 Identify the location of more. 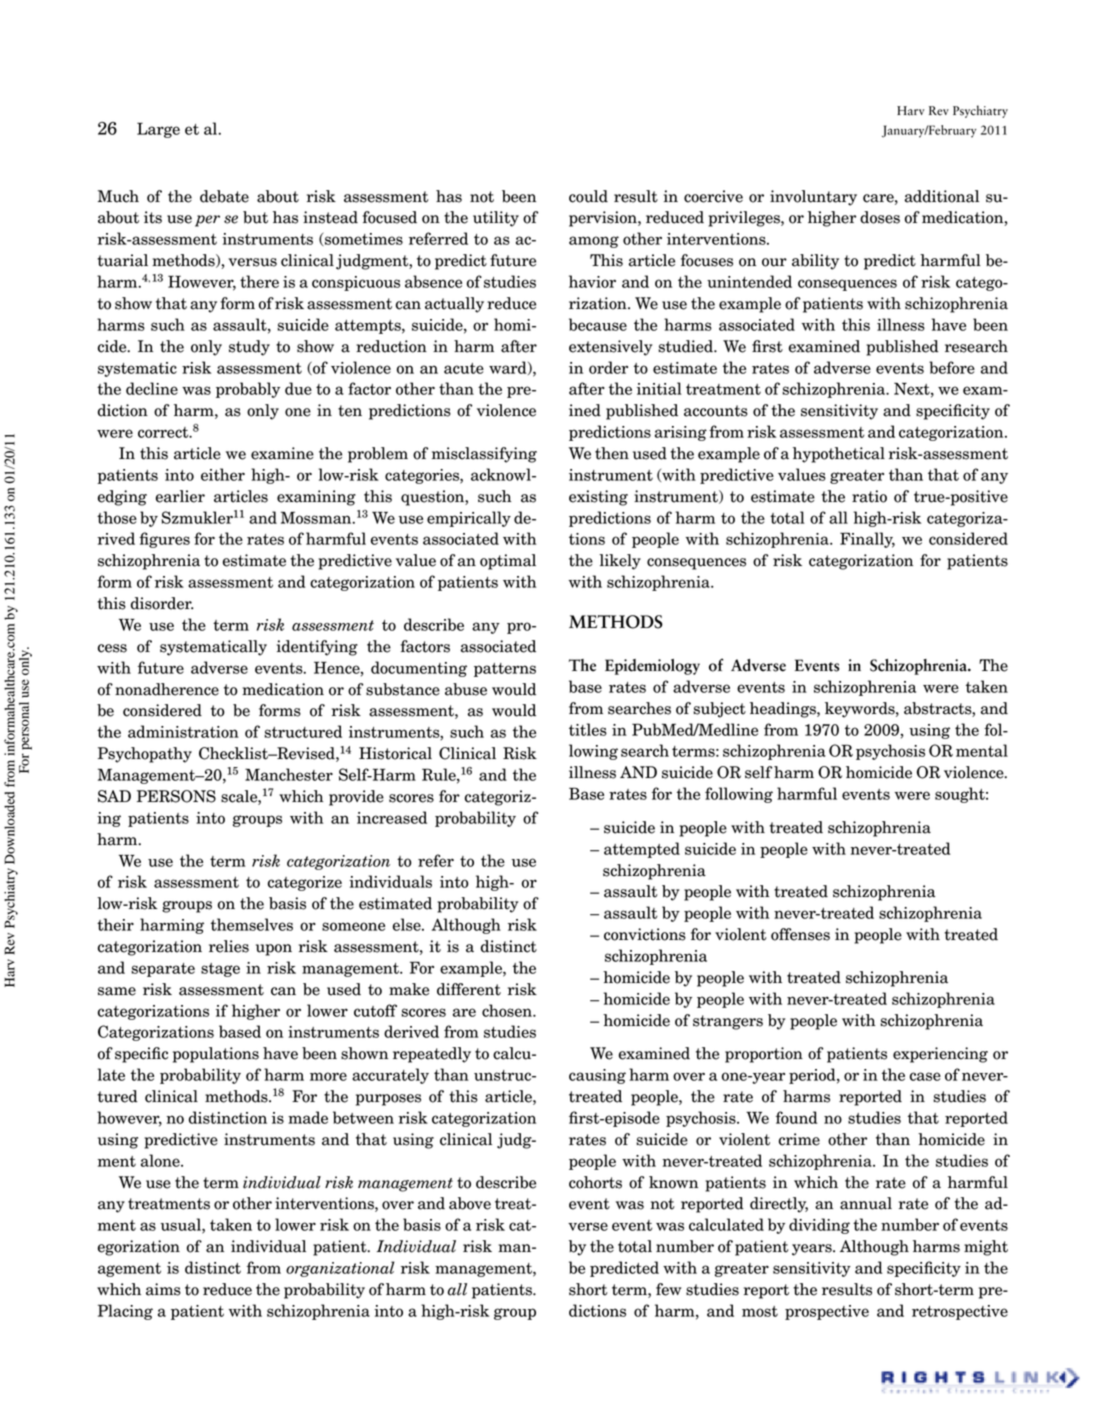
(328, 1076).
